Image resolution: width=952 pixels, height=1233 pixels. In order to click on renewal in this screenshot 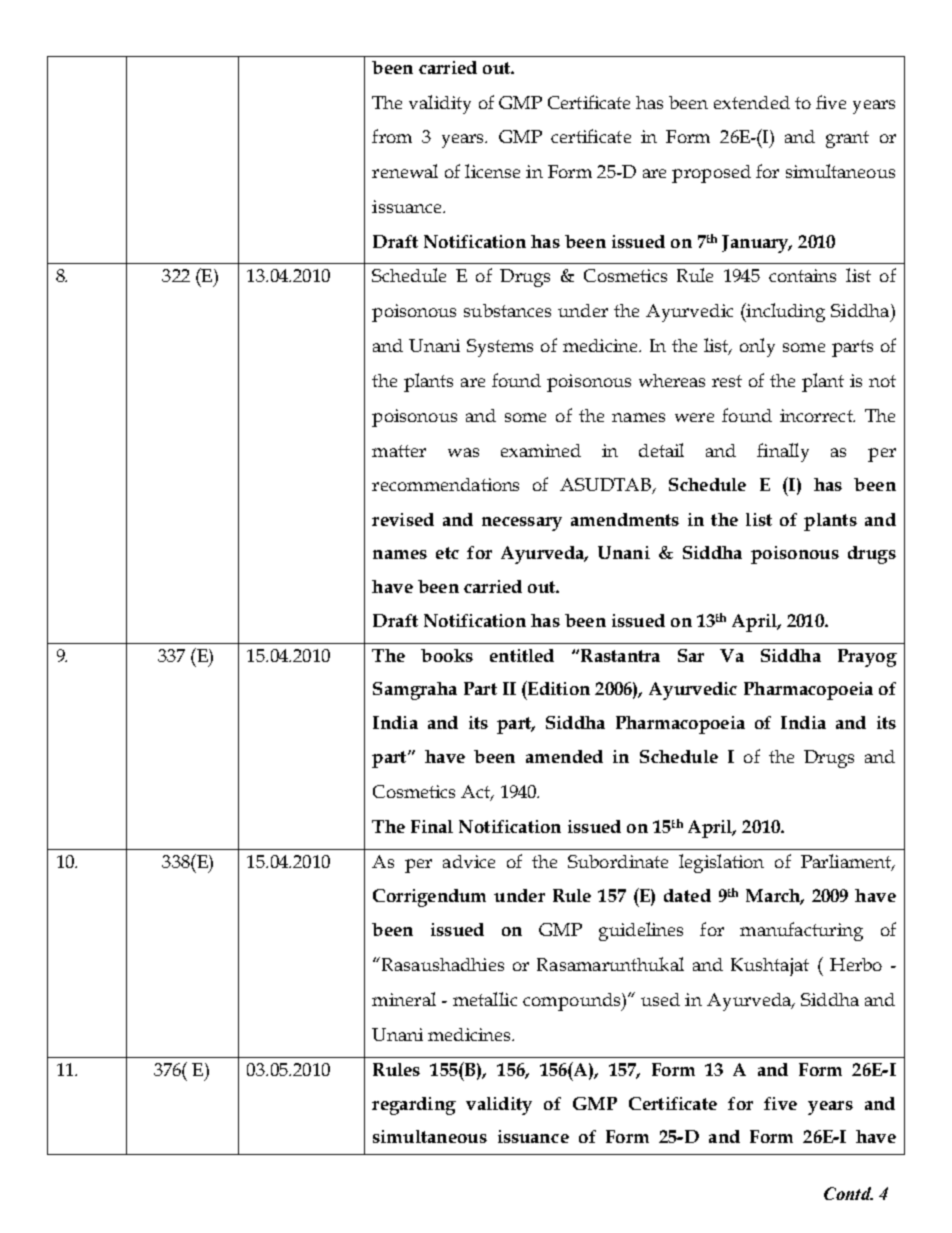, I will do `click(405, 171)`.
